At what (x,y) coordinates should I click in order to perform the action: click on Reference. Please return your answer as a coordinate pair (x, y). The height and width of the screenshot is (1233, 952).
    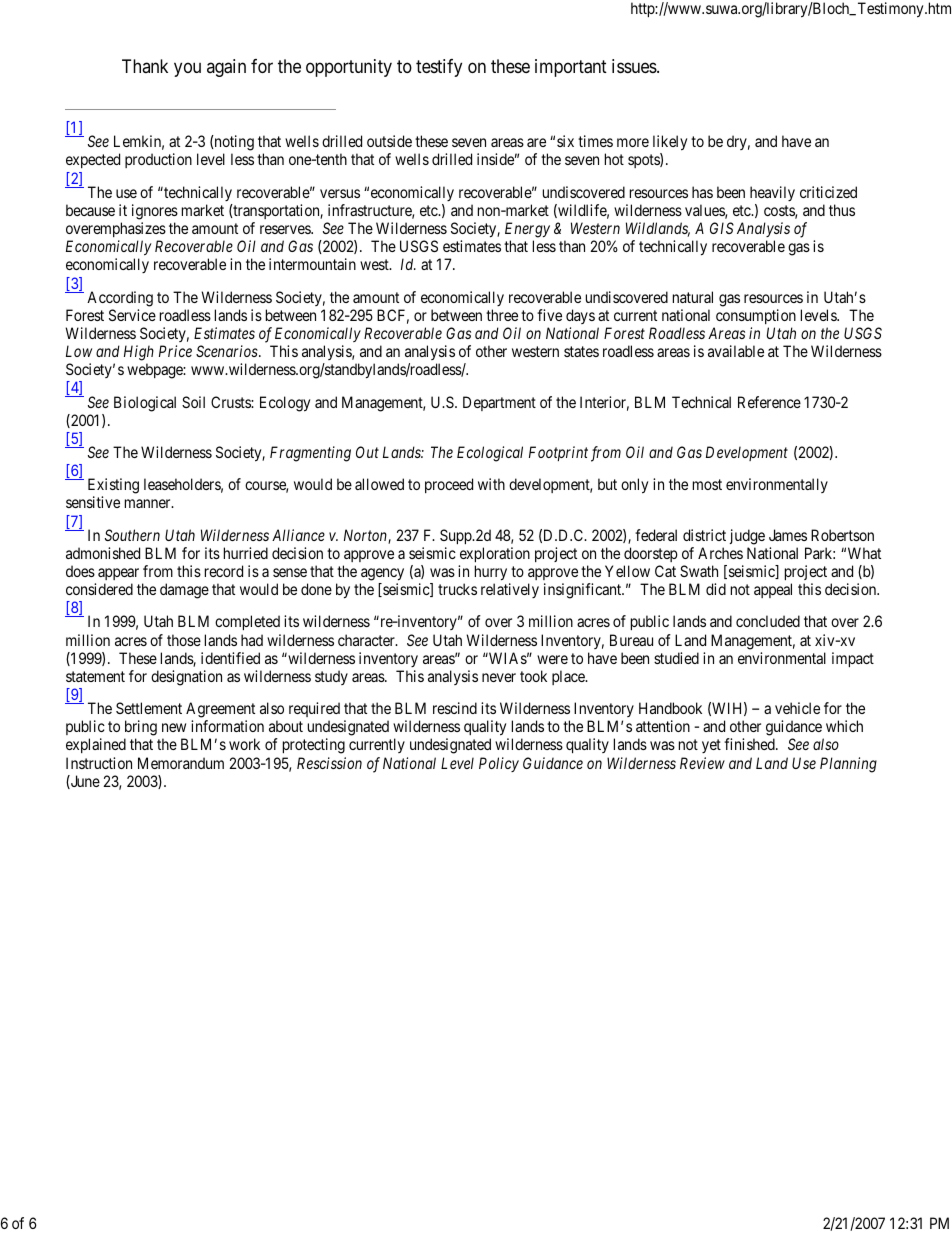
    Looking at the image, I should click on (769, 402).
